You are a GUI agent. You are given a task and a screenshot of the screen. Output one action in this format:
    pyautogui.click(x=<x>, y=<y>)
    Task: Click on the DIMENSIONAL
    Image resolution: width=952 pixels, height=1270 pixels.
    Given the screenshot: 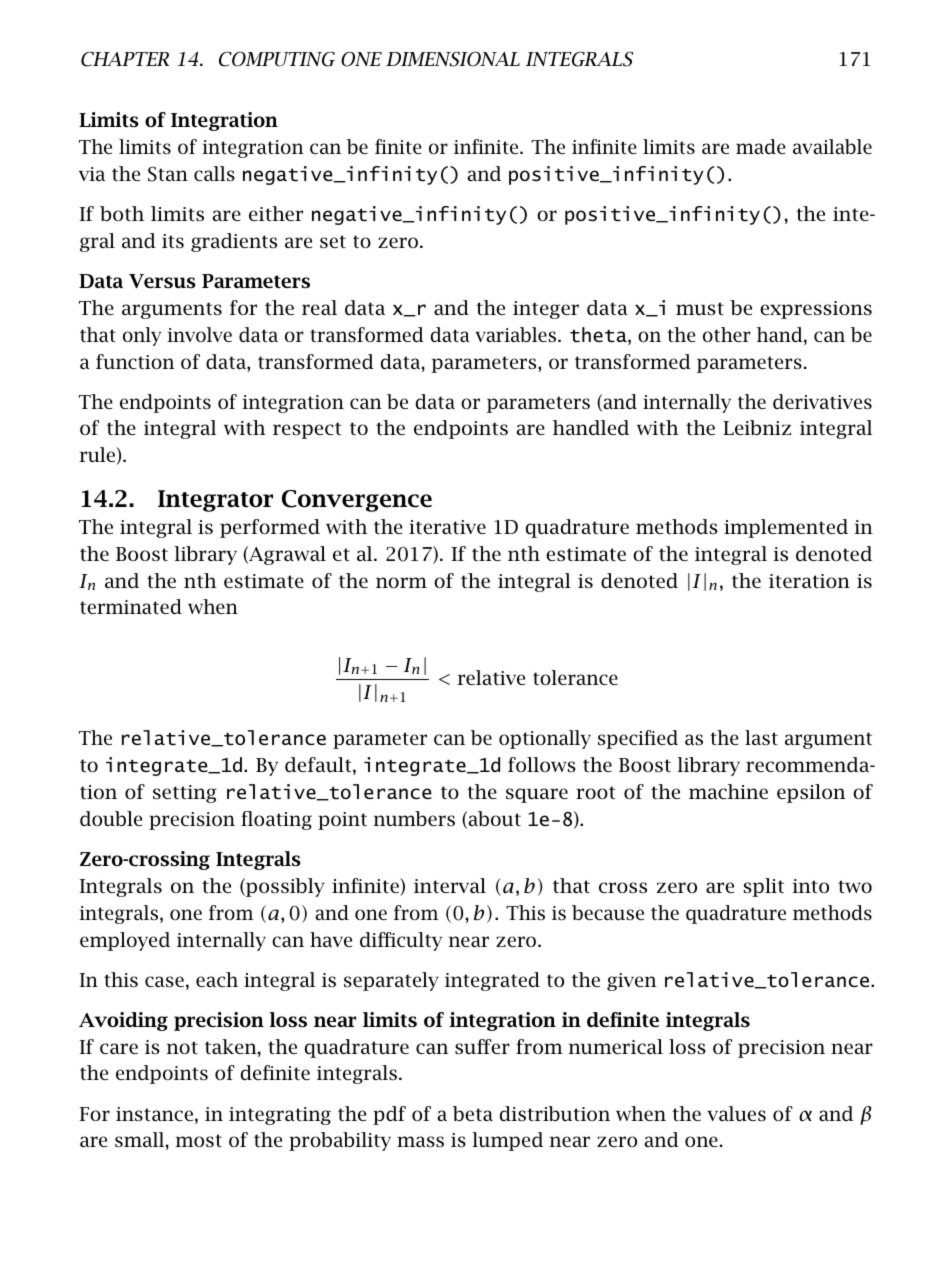 What is the action you would take?
    pyautogui.click(x=453, y=59)
